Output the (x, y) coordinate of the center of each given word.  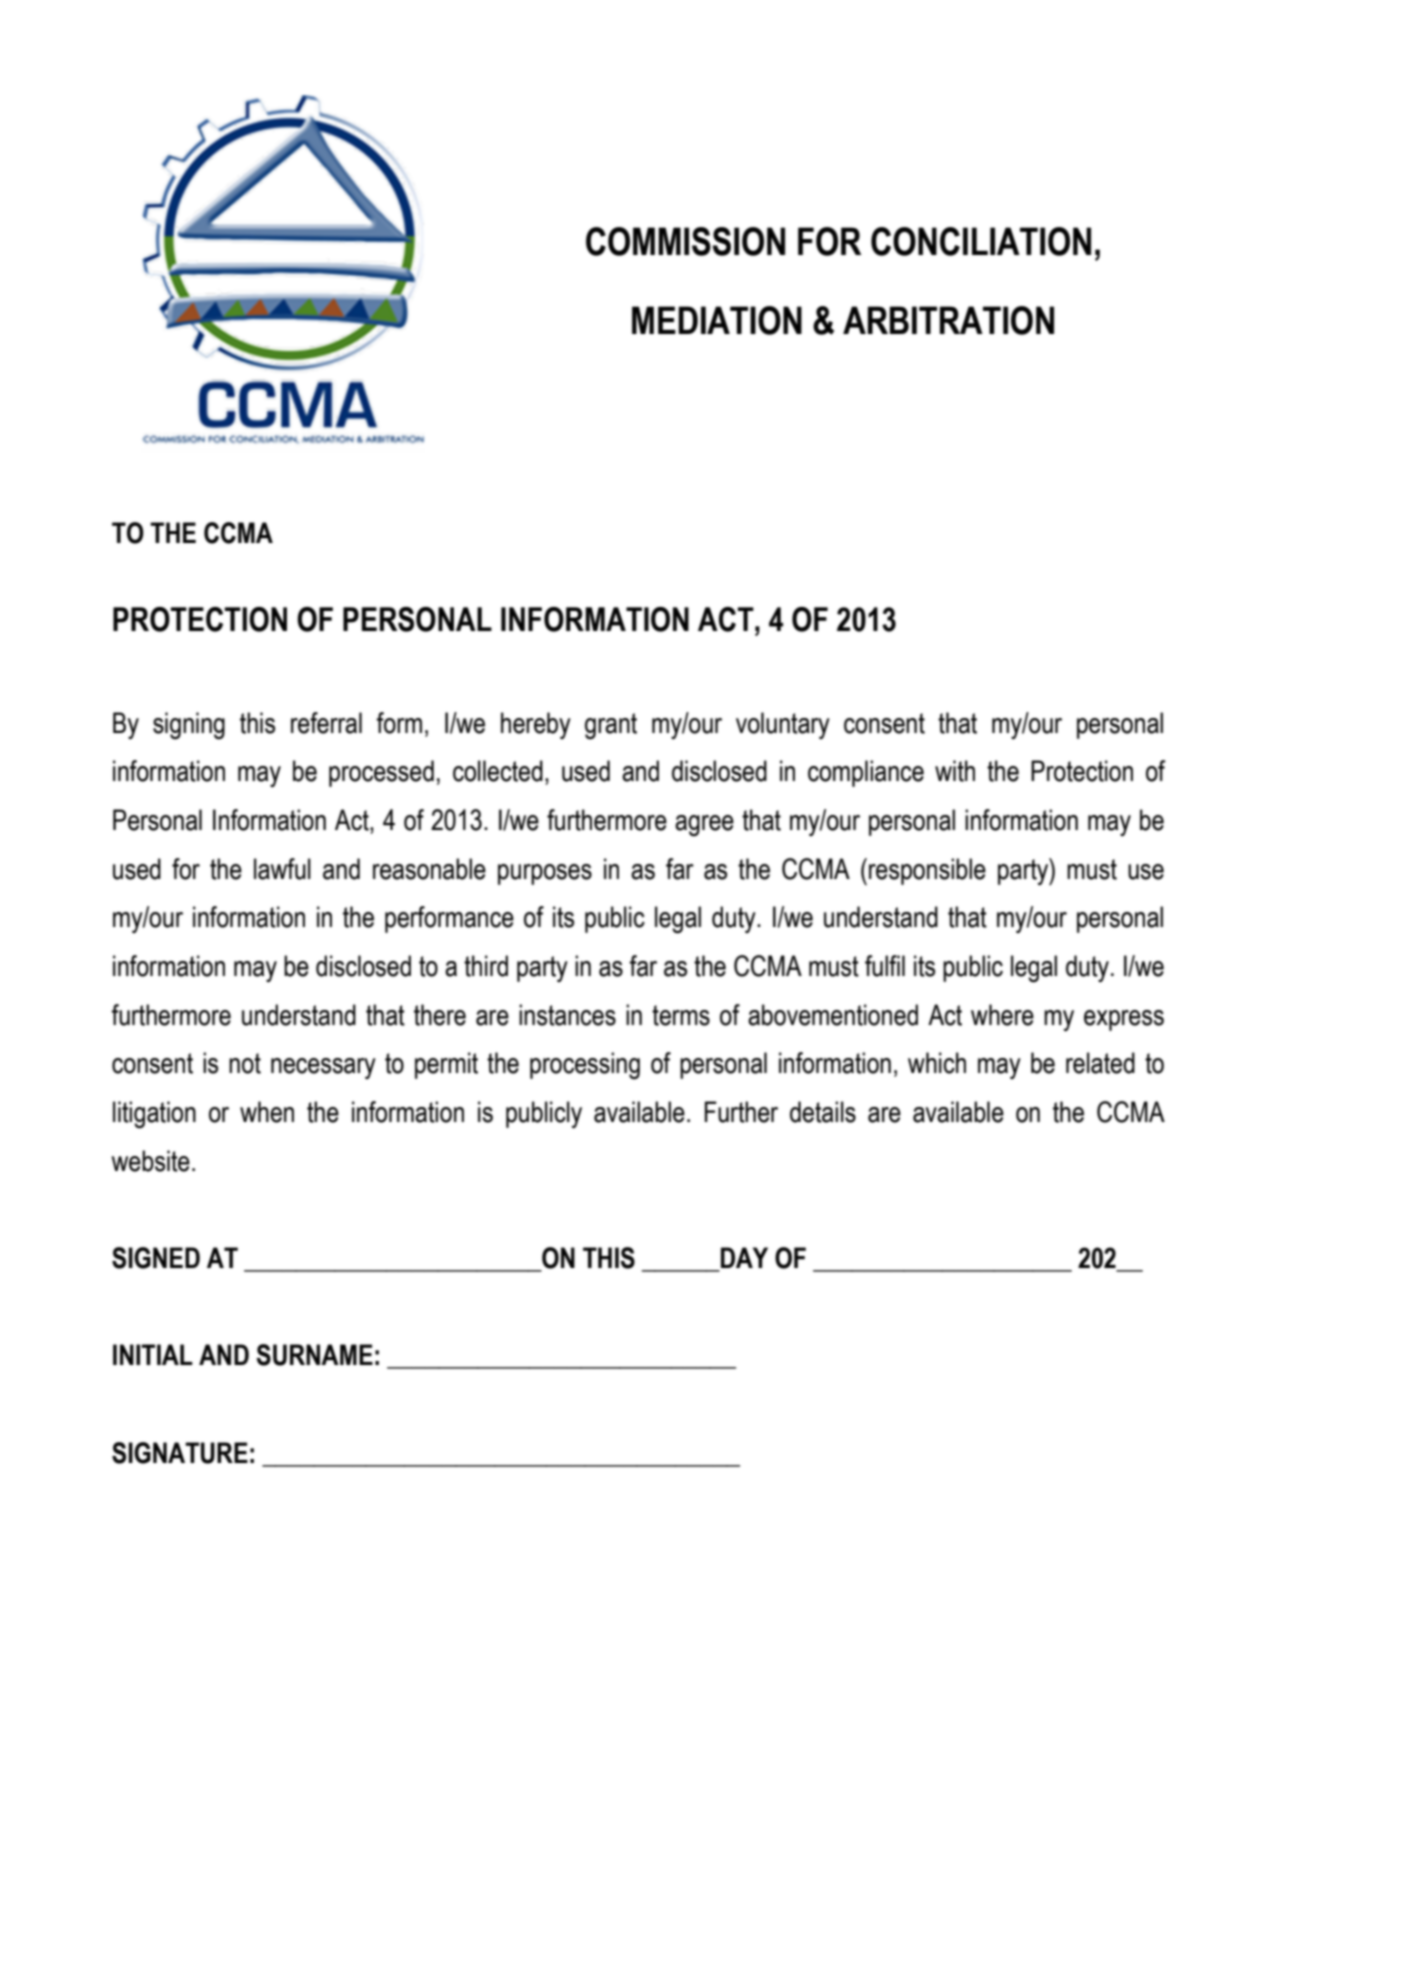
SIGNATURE (180, 1453)
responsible (927, 871)
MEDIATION (717, 320)
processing (585, 1065)
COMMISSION (685, 241)
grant (611, 726)
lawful (282, 869)
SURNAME (314, 1355)
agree (704, 825)
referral (326, 723)
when (267, 1112)
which (937, 1063)
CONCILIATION (981, 241)
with (955, 771)
